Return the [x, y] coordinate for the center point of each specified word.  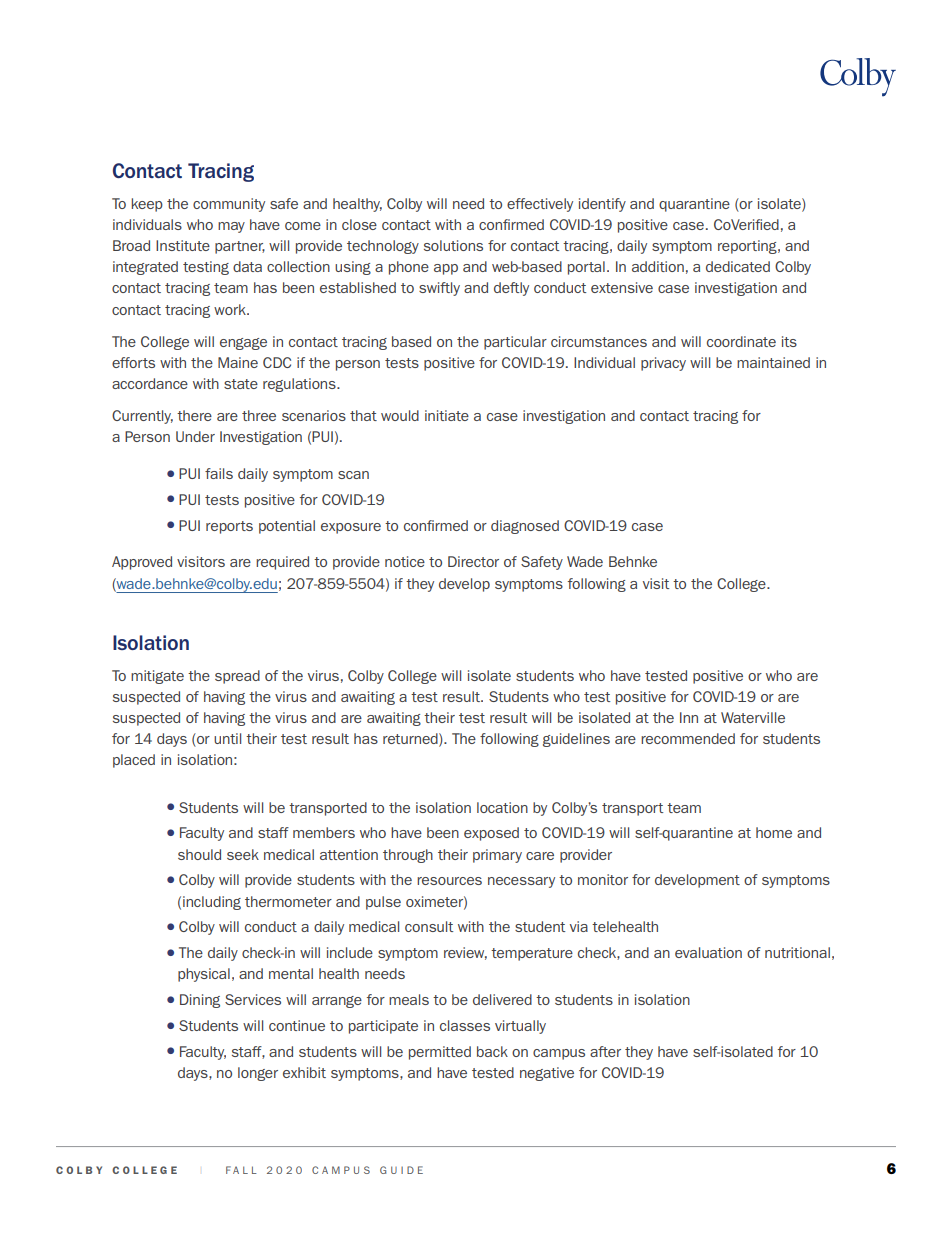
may [231, 227]
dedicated [738, 266]
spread [237, 677]
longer [258, 1074]
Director [473, 561]
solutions [453, 245]
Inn [689, 717]
